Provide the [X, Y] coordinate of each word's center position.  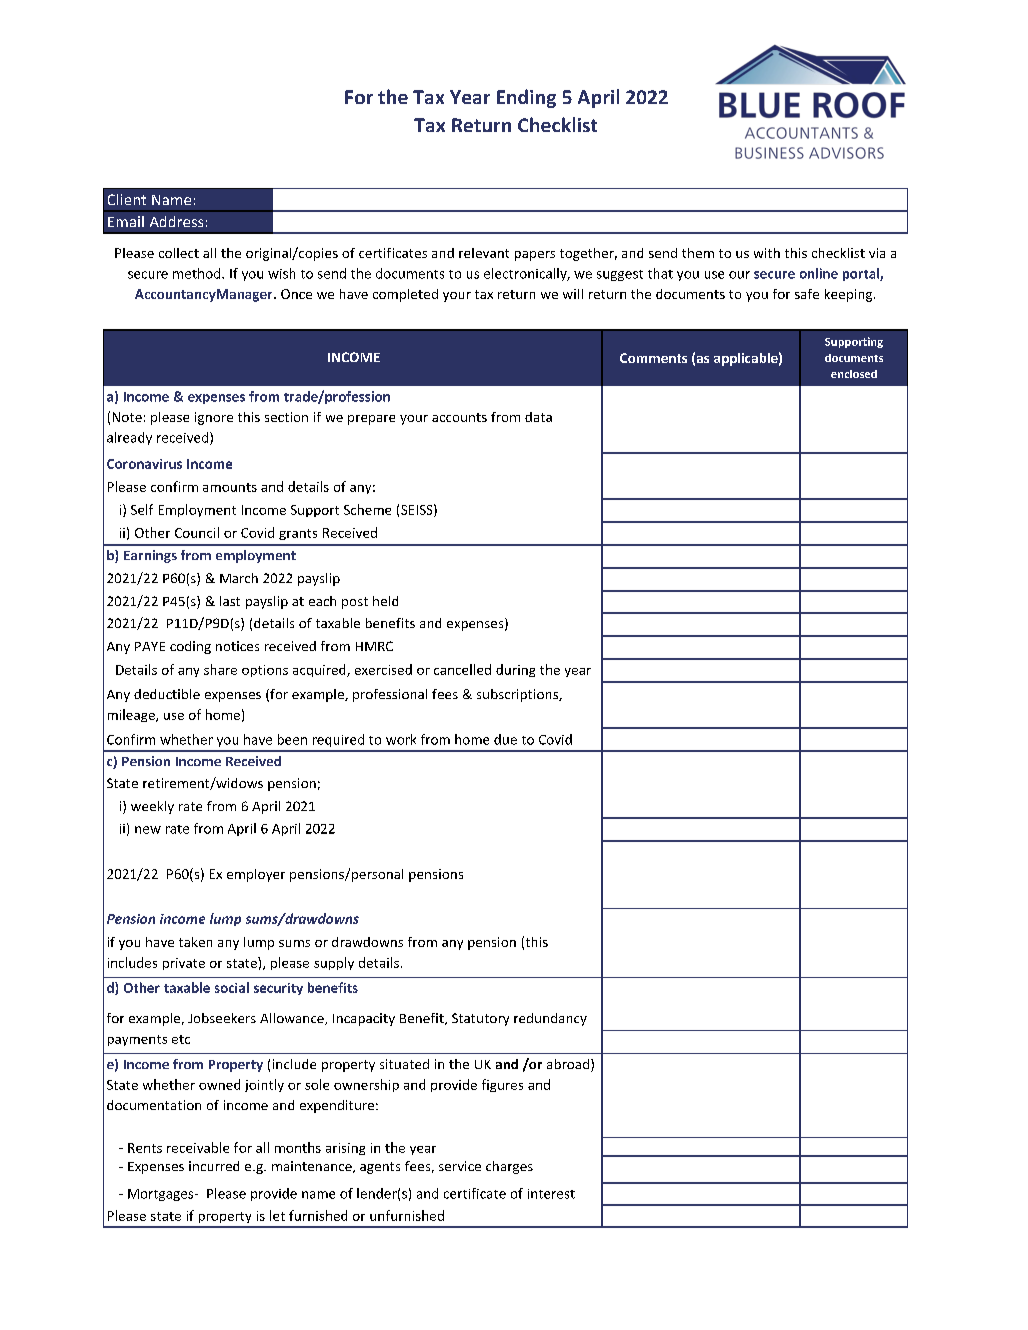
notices [237, 646]
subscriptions [518, 695]
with [767, 253]
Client [127, 199]
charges [509, 1167]
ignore [214, 418]
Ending [526, 98]
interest [551, 1194]
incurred [214, 1166]
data [538, 417]
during [515, 670]
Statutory [480, 1019]
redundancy [550, 1019]
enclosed [854, 374]
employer [256, 875]
